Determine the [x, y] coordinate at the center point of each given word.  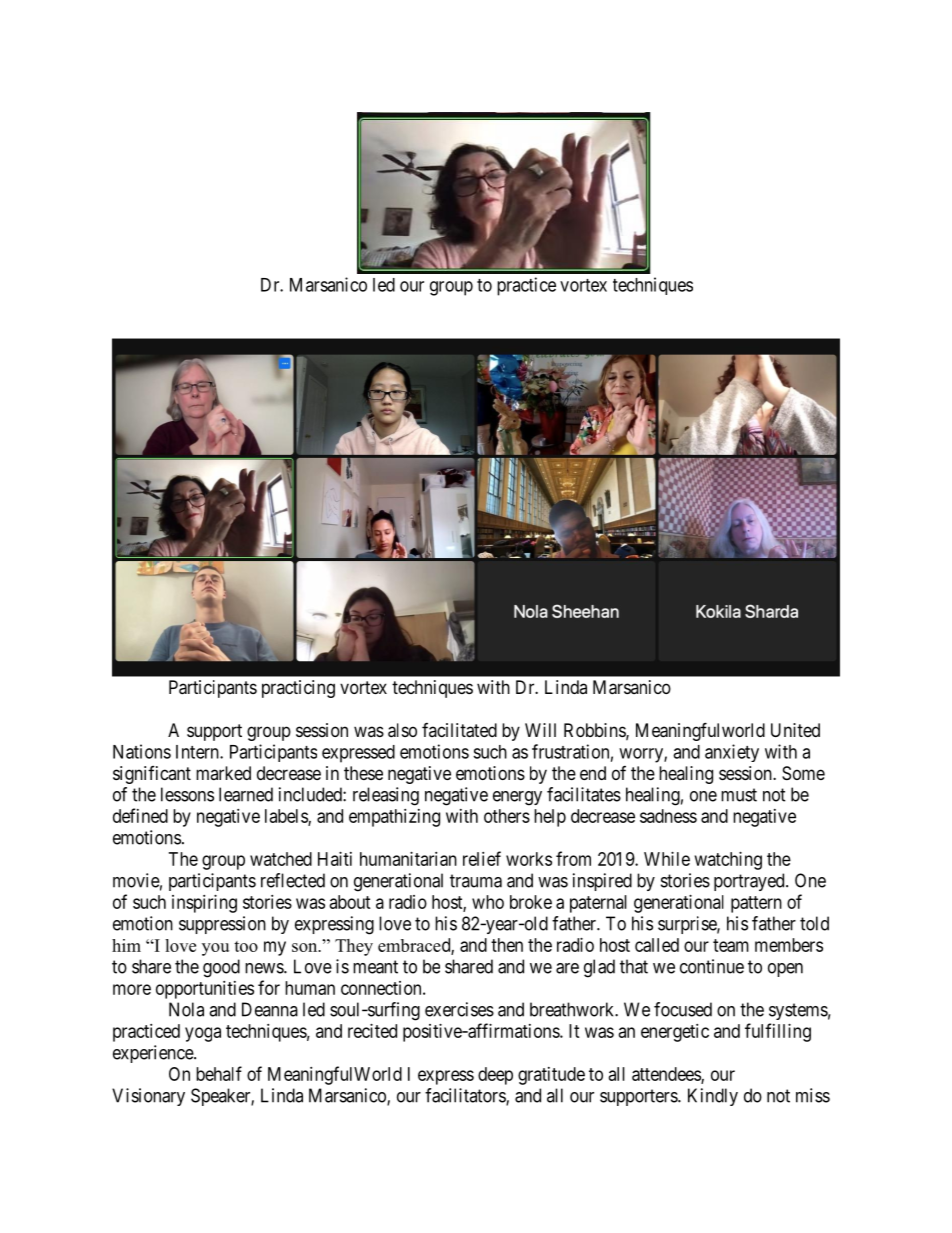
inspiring [204, 904]
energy [517, 798]
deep [495, 1076]
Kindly [713, 1097]
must [739, 795]
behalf [219, 1073]
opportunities [205, 990]
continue [712, 966]
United [795, 730]
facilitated [459, 730]
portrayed [750, 882]
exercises [459, 1009]
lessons [187, 794]
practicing [298, 689]
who [488, 902]
